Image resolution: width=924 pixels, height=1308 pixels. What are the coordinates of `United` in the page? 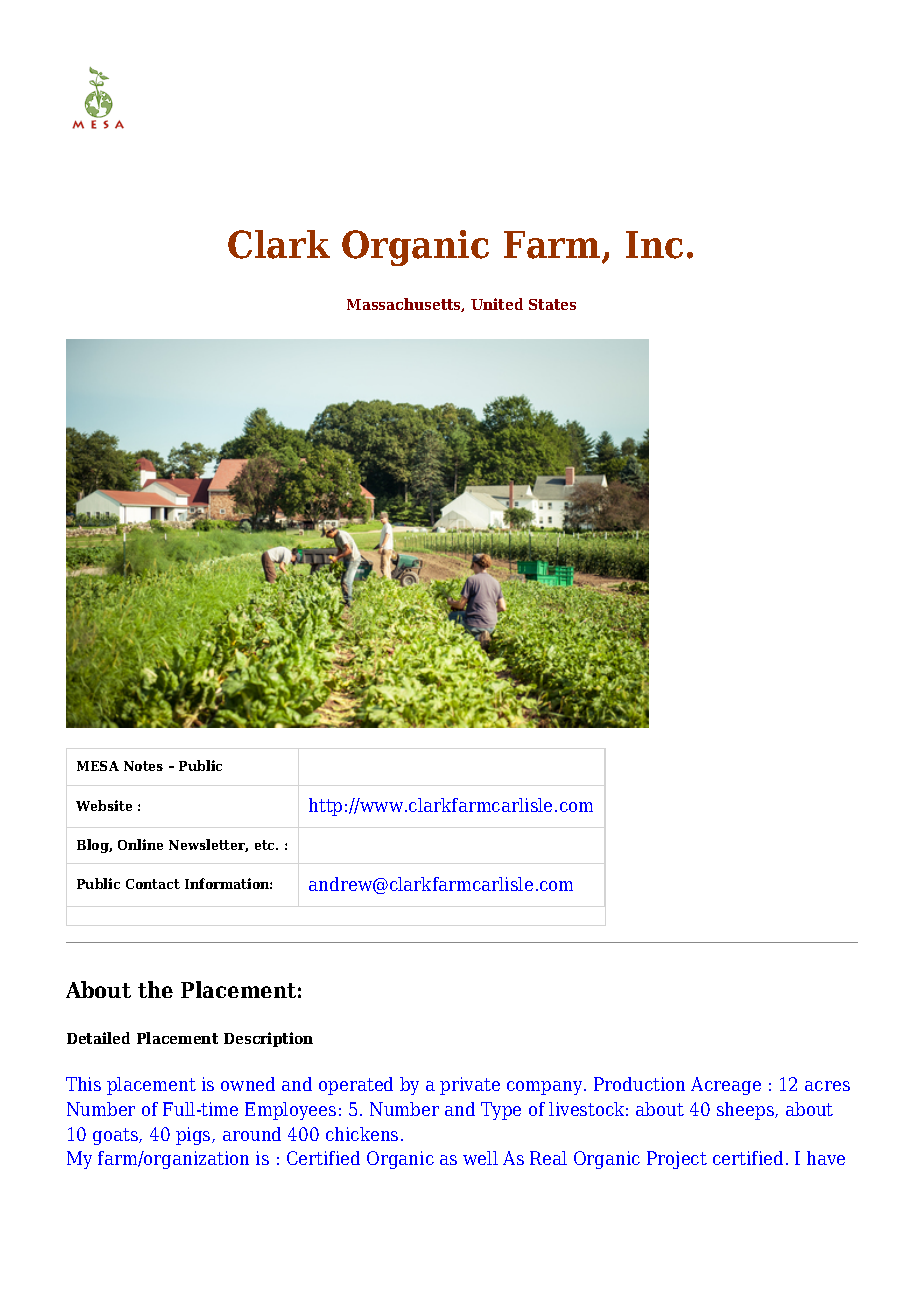 It's located at (497, 304).
